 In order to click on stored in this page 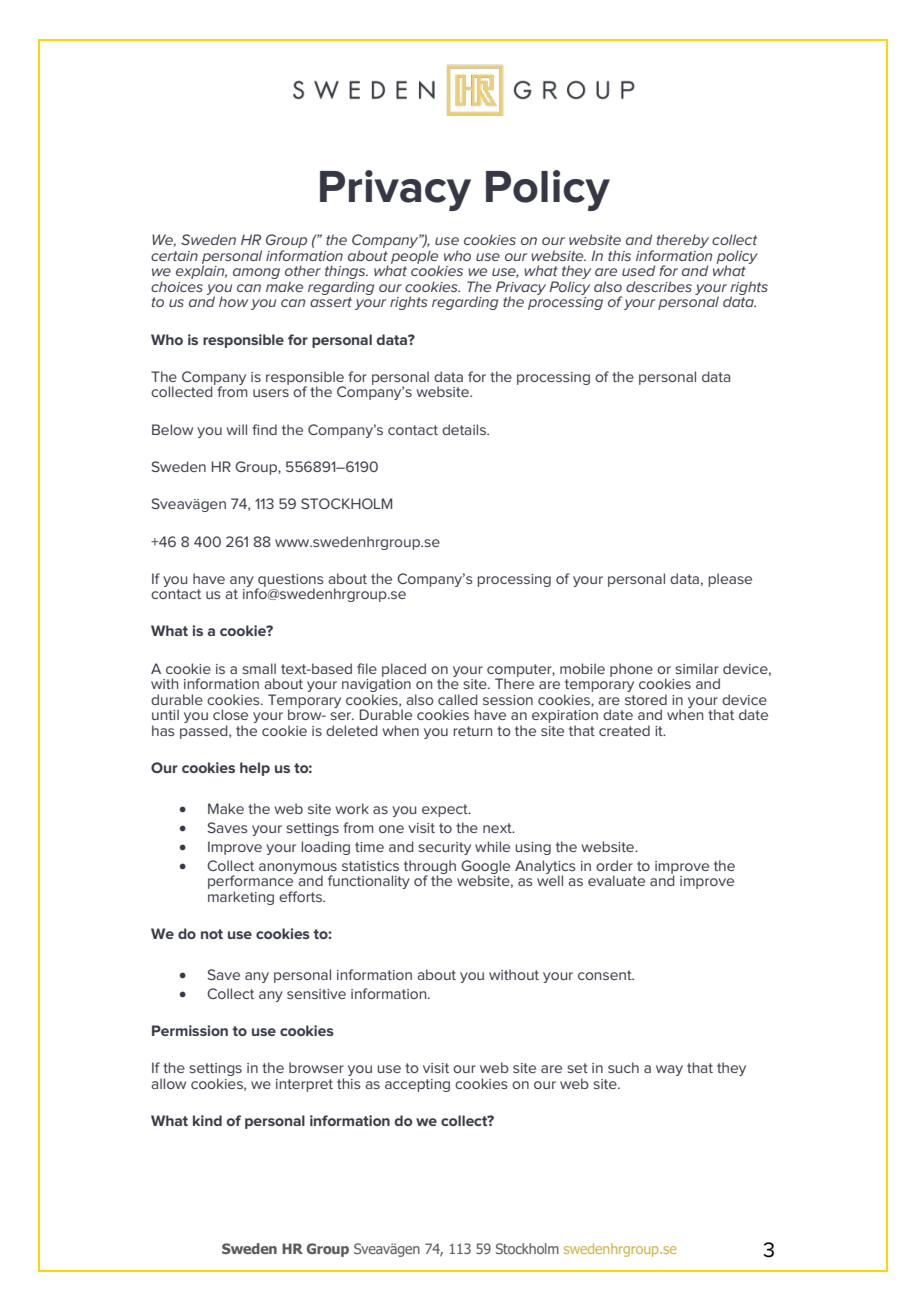, I will do `click(646, 699)`.
